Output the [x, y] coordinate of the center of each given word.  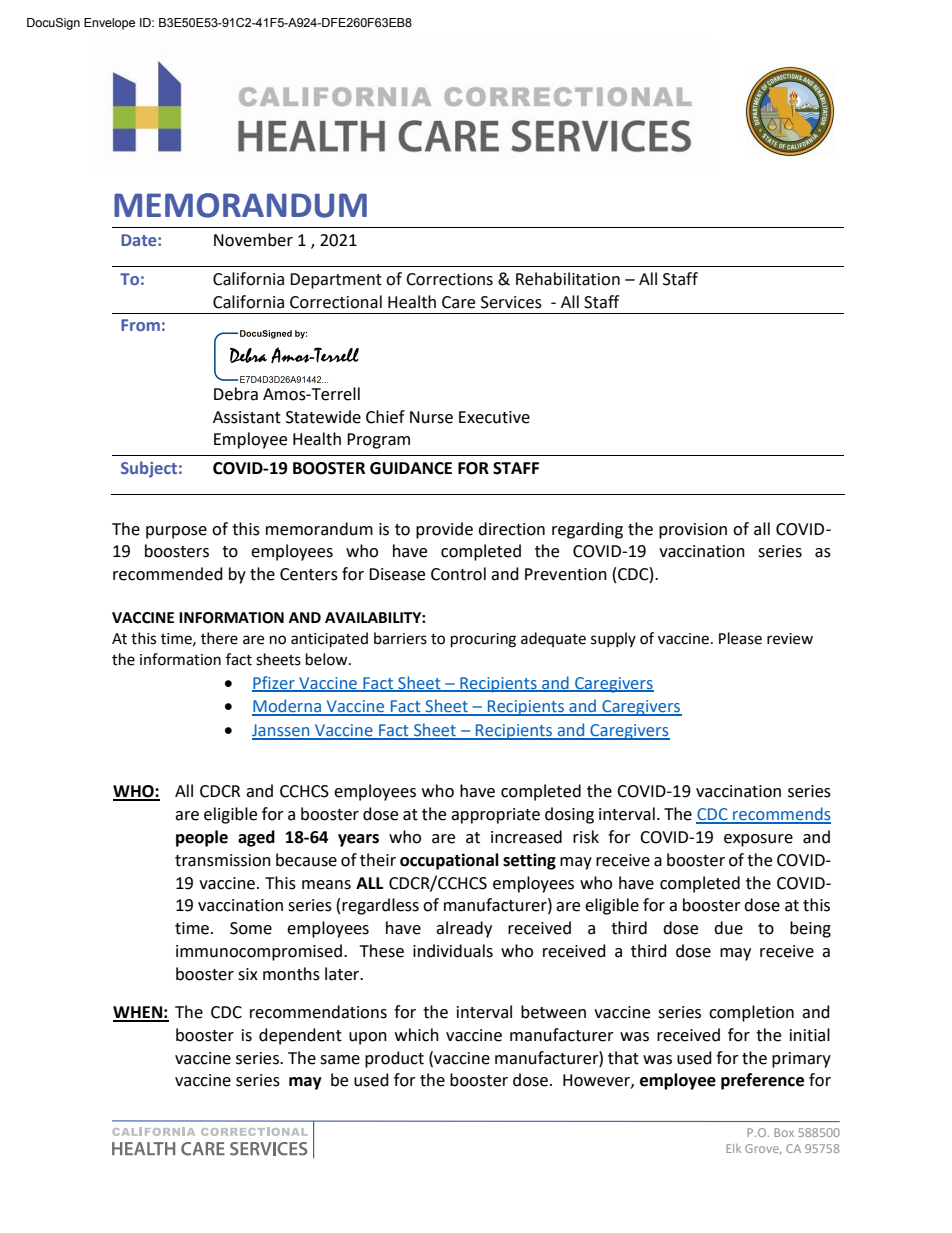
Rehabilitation [568, 279]
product [394, 1059]
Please [740, 638]
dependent [300, 1036]
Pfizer [274, 683]
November [253, 240]
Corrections [449, 279]
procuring [483, 640]
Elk [733, 1148]
